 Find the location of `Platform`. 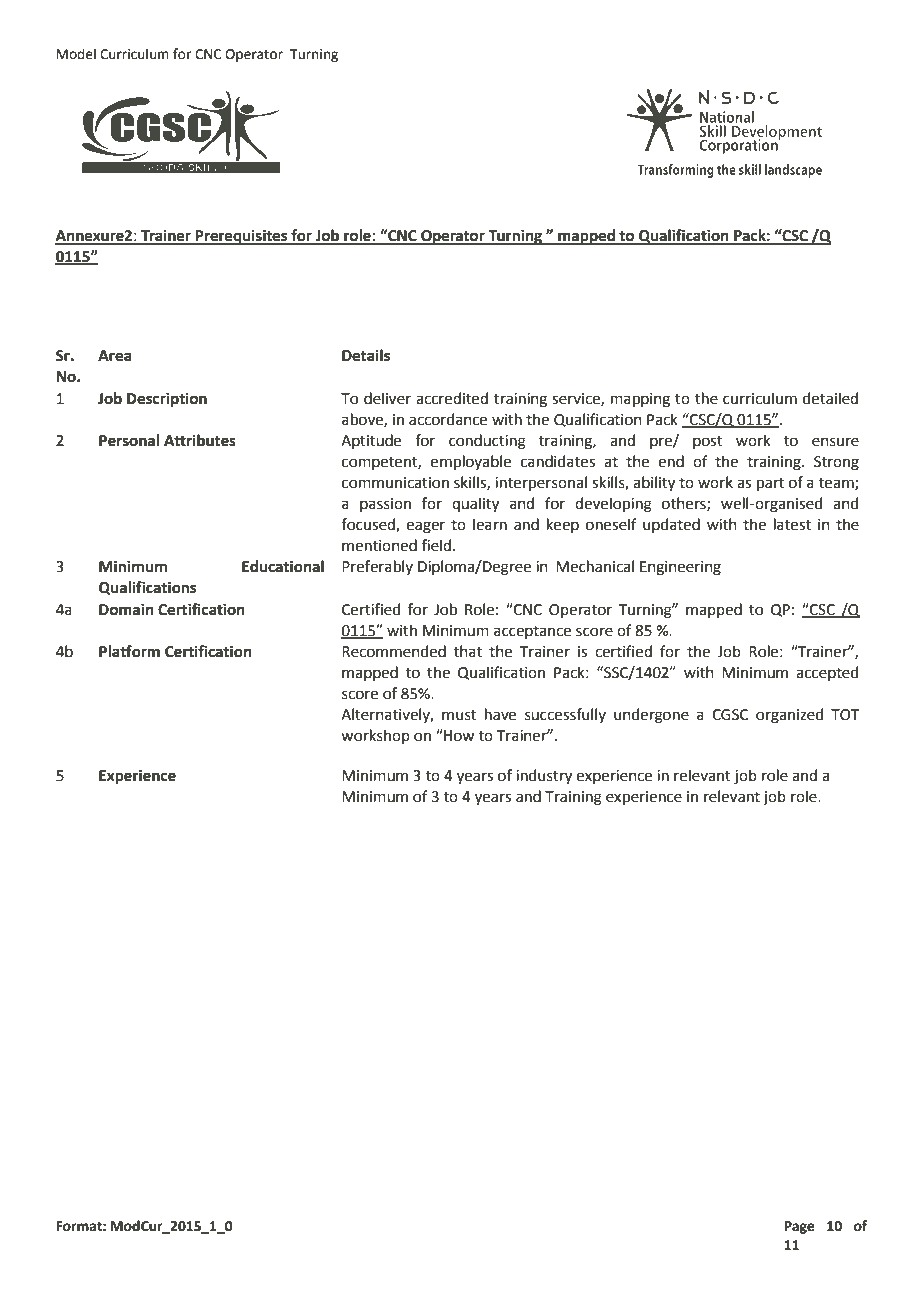

Platform is located at coordinates (129, 651).
